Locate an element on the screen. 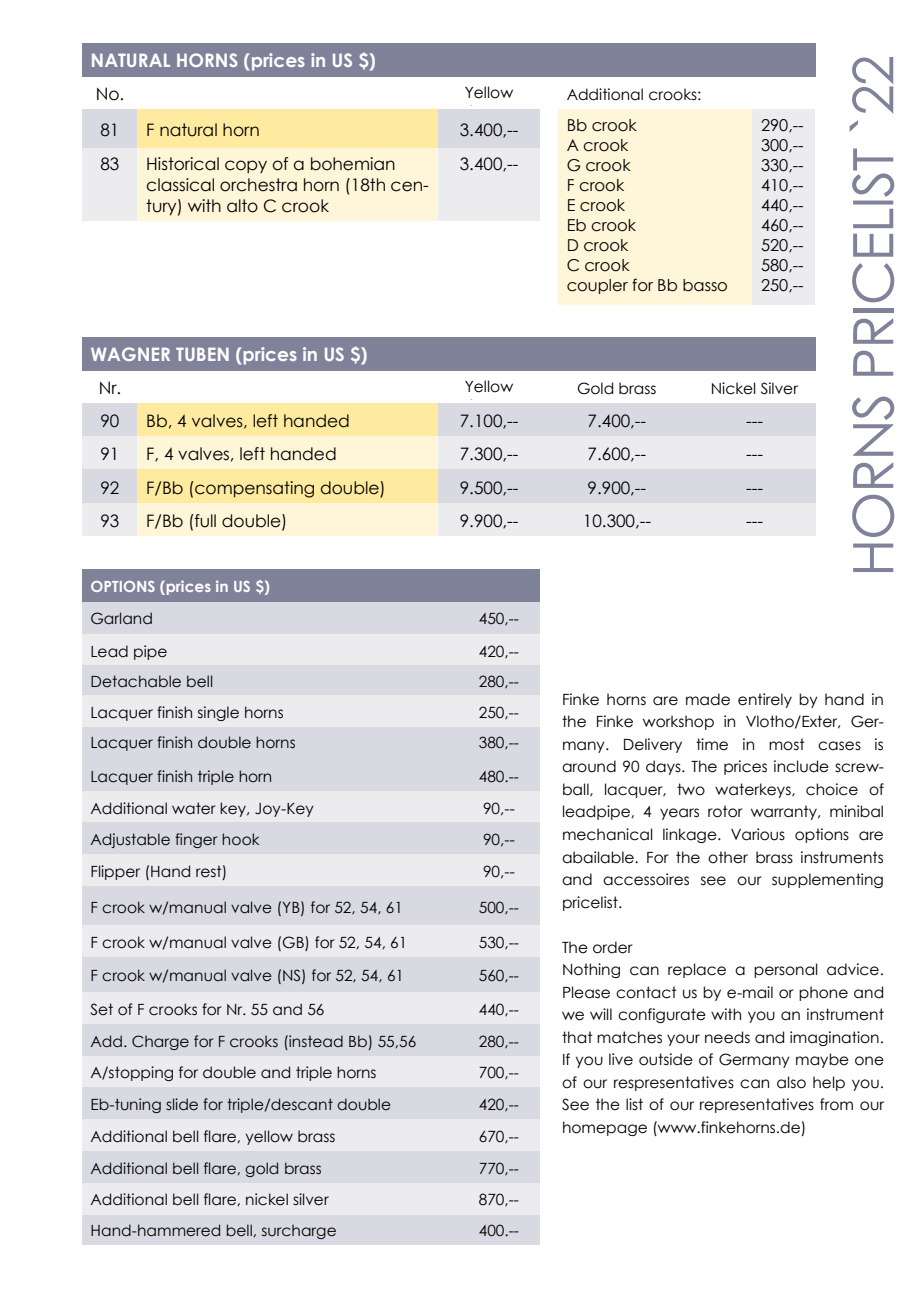 Image resolution: width=924 pixels, height=1308 pixels. entirely is located at coordinates (765, 700).
